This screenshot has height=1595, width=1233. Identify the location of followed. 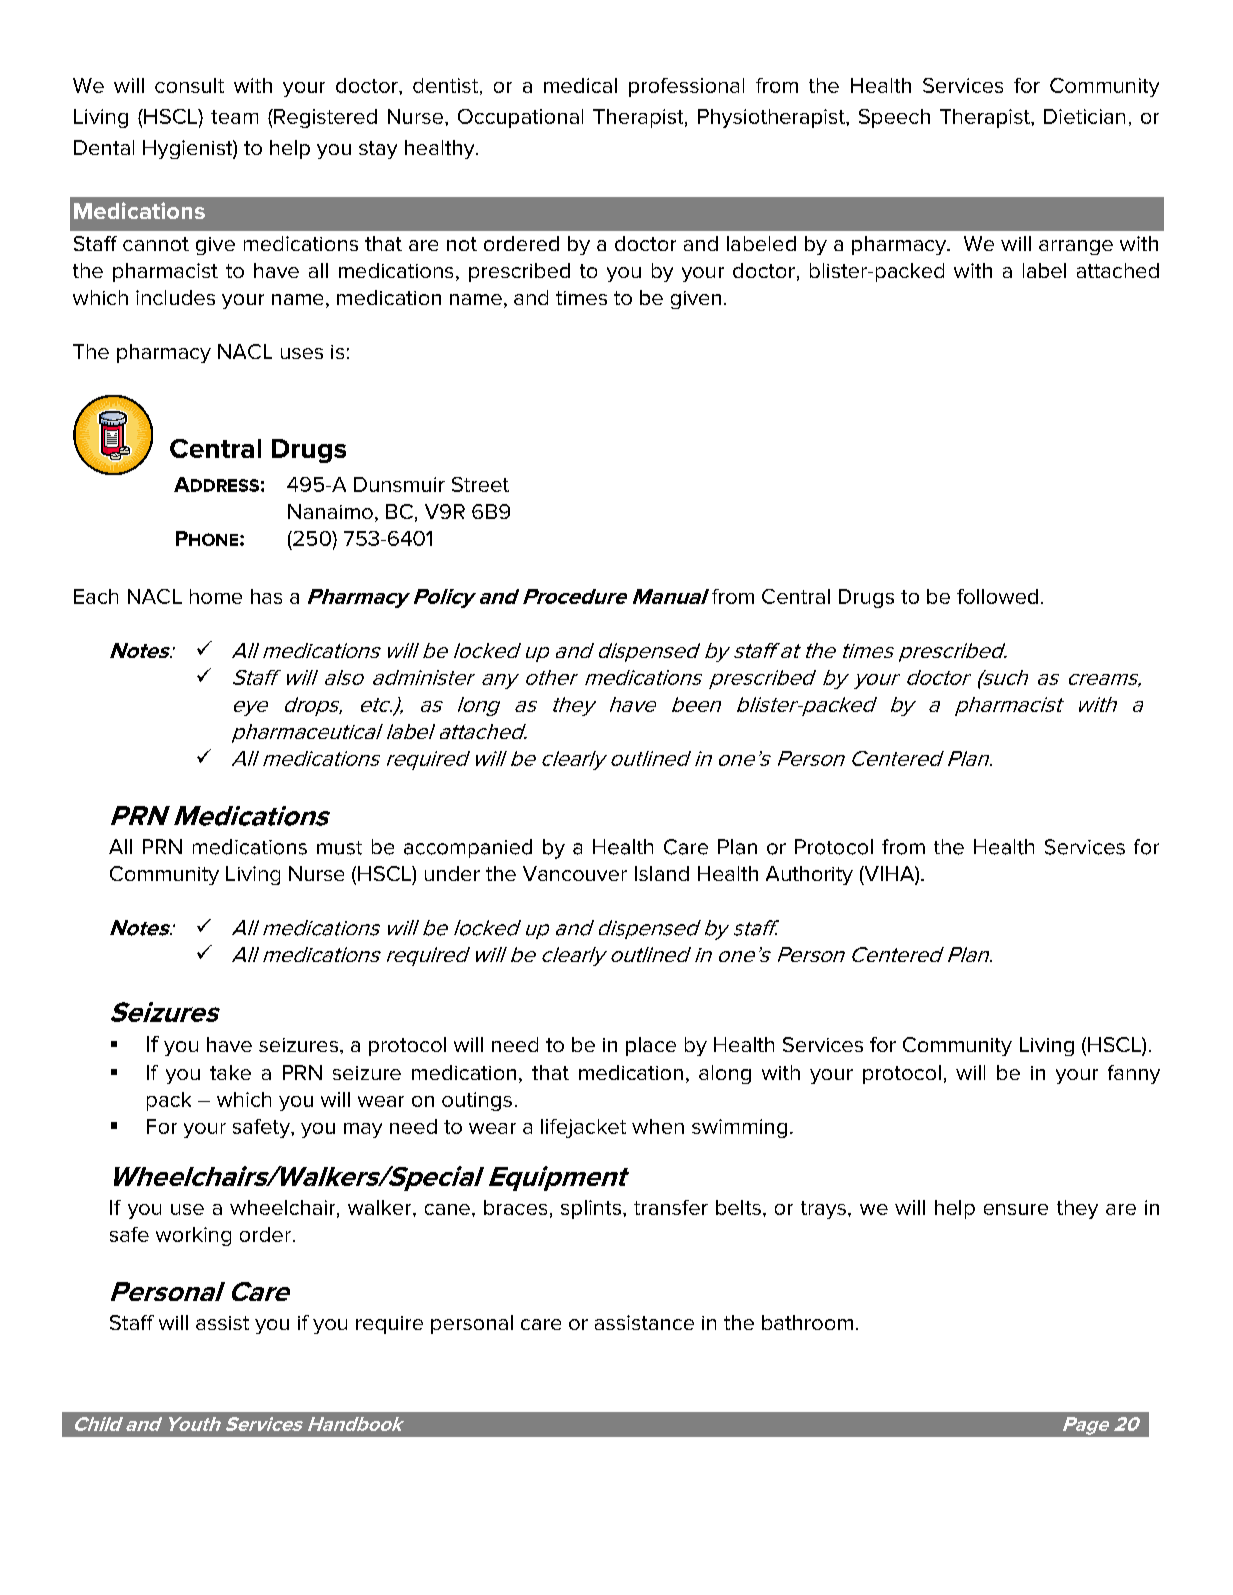
(997, 596).
